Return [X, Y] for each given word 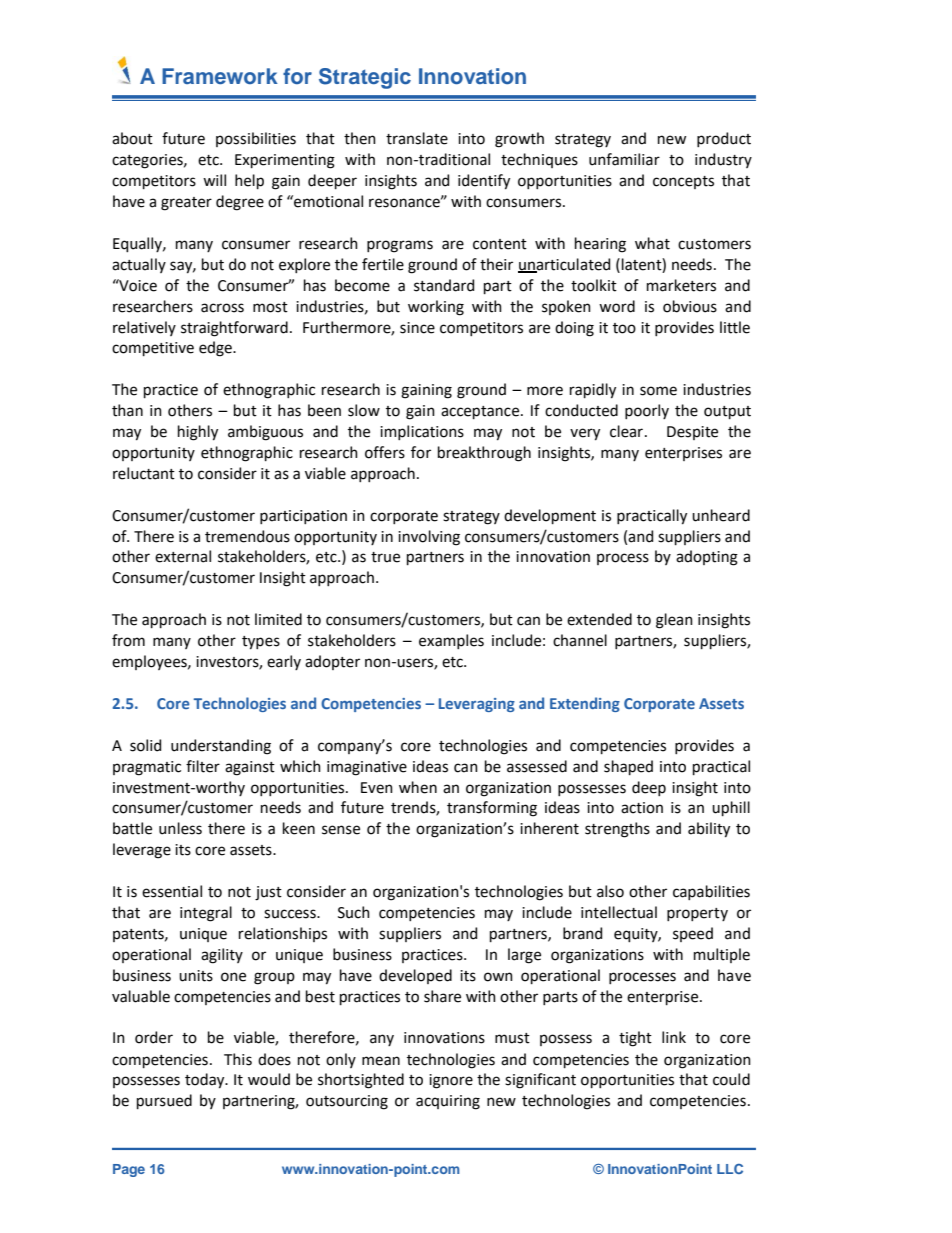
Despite [692, 433]
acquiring [448, 1102]
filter [203, 766]
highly [198, 433]
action [642, 808]
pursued [164, 1101]
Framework [220, 76]
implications [422, 432]
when [418, 787]
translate [417, 138]
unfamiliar [624, 159]
